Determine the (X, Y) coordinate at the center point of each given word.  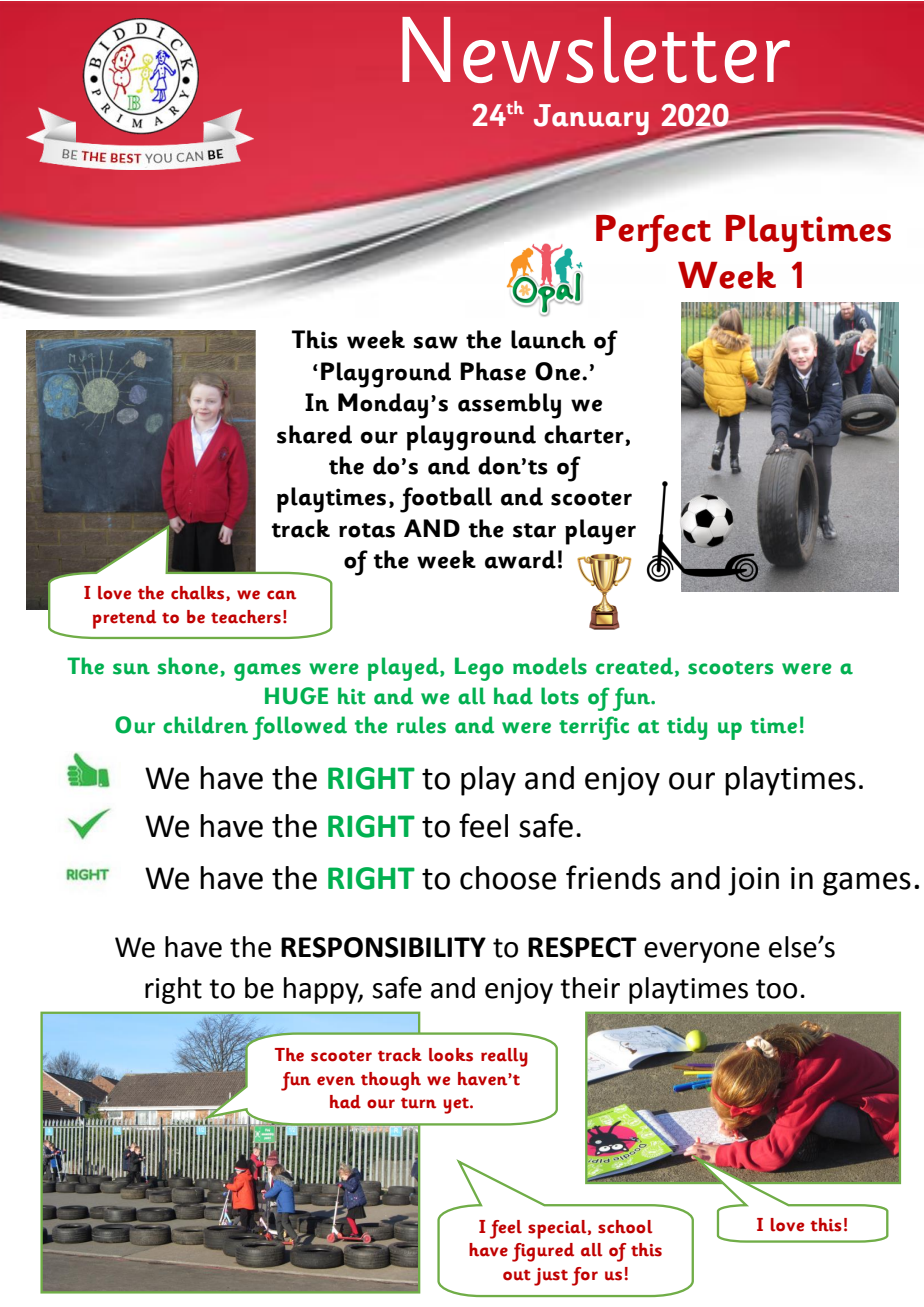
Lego (479, 669)
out (517, 1275)
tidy (687, 728)
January (591, 119)
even (336, 1081)
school (625, 1227)
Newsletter (596, 50)
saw (435, 342)
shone (188, 666)
